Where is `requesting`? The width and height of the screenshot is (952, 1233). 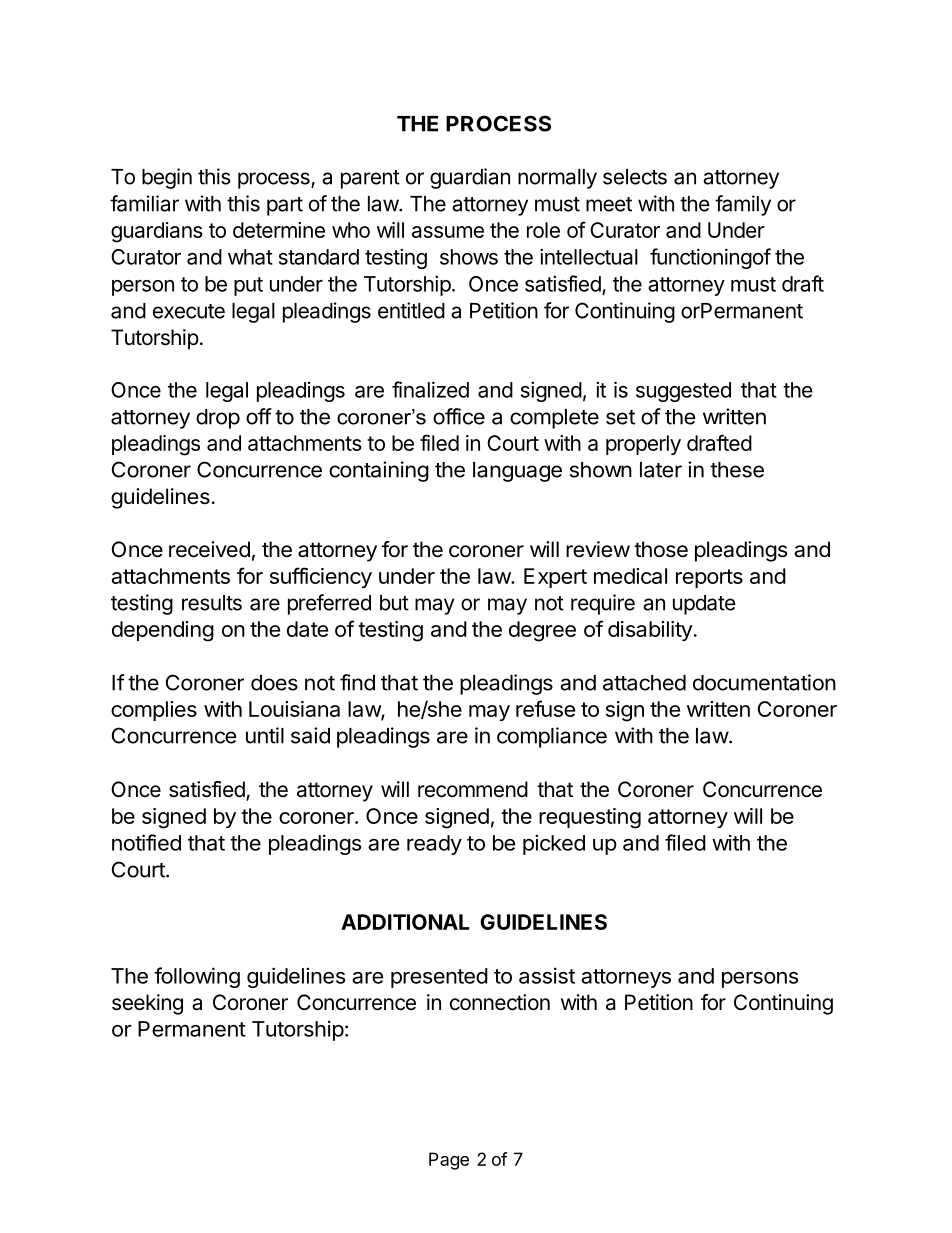 requesting is located at coordinates (590, 818).
